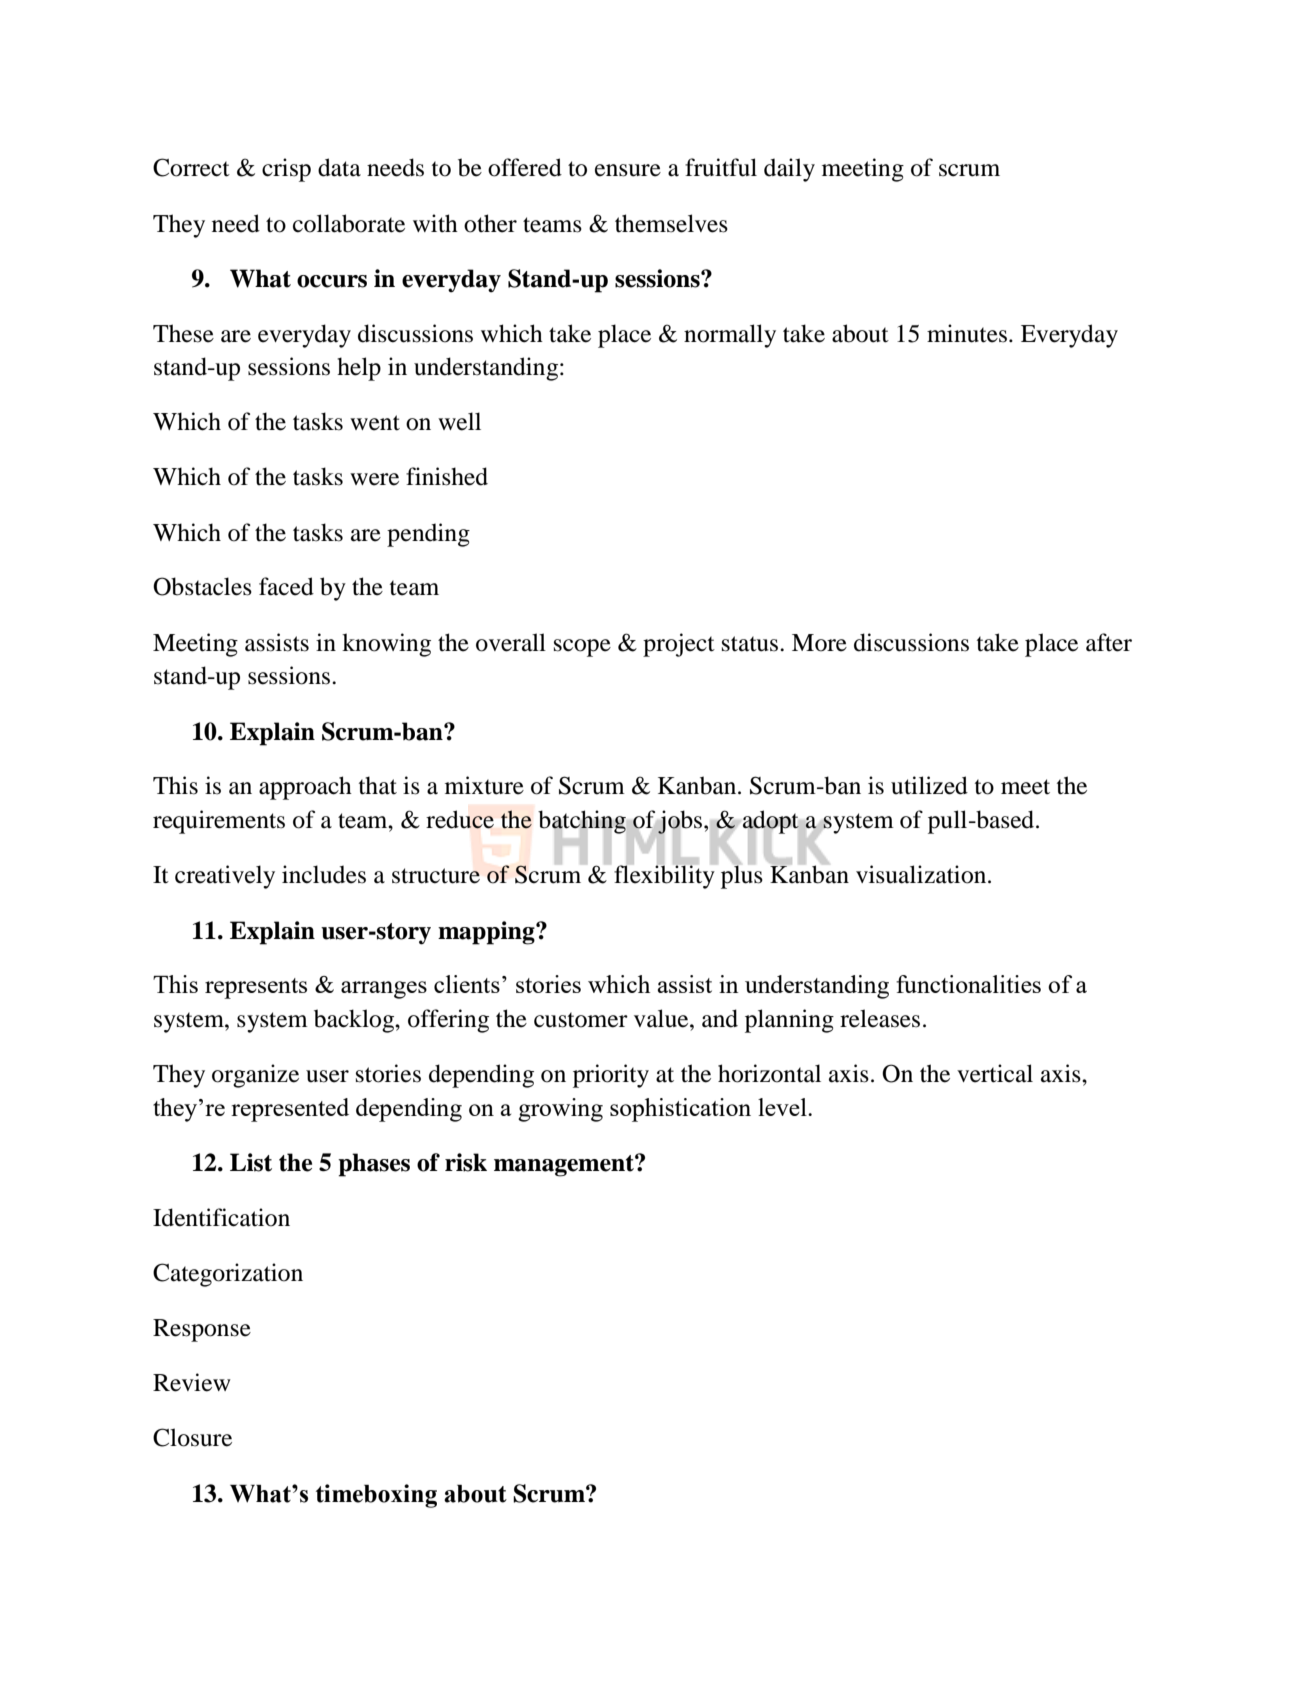 This screenshot has height=1685, width=1302. Describe the element at coordinates (665, 876) in the screenshot. I see `flexibility` at that location.
